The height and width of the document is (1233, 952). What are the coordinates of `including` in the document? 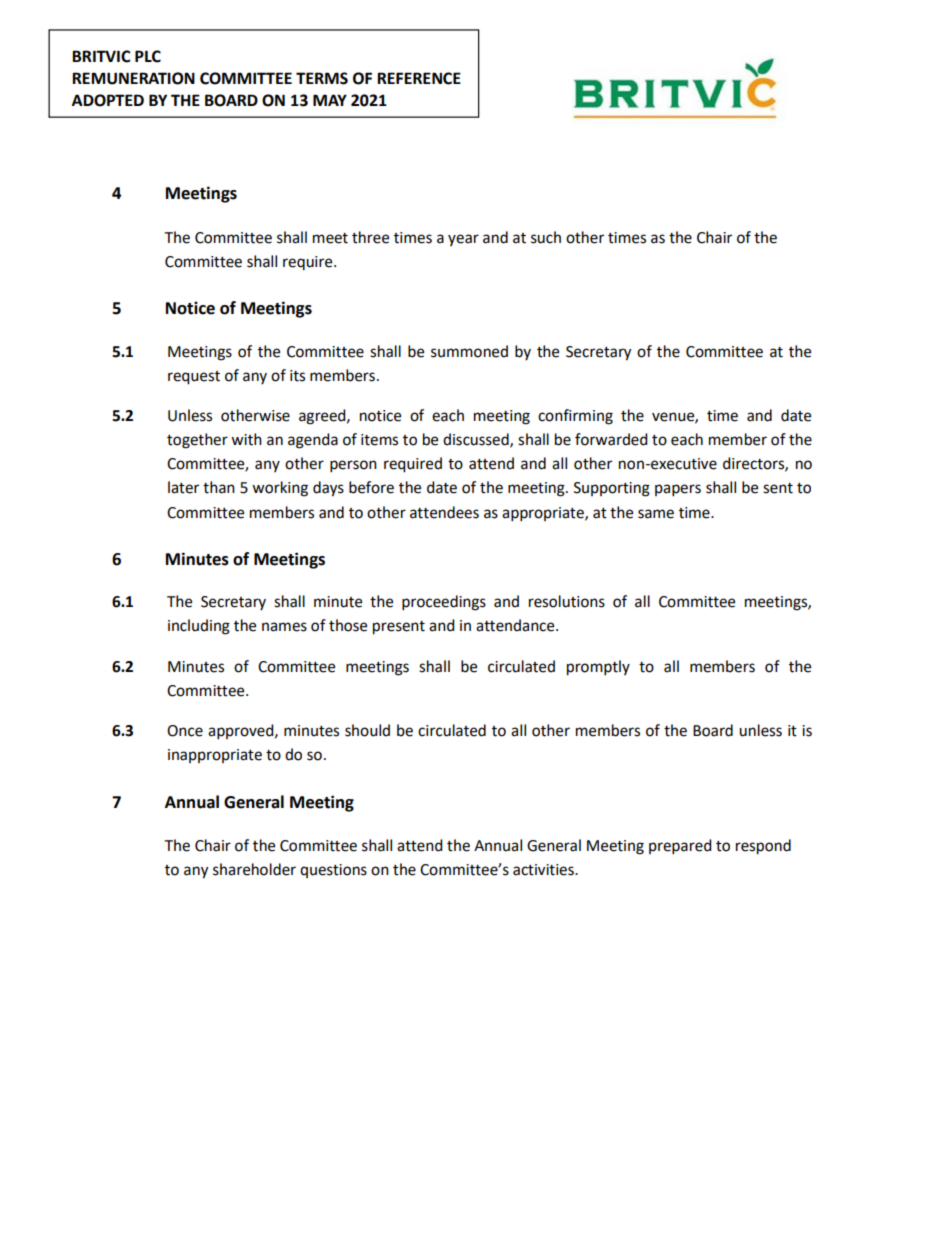 It's located at (199, 627).
